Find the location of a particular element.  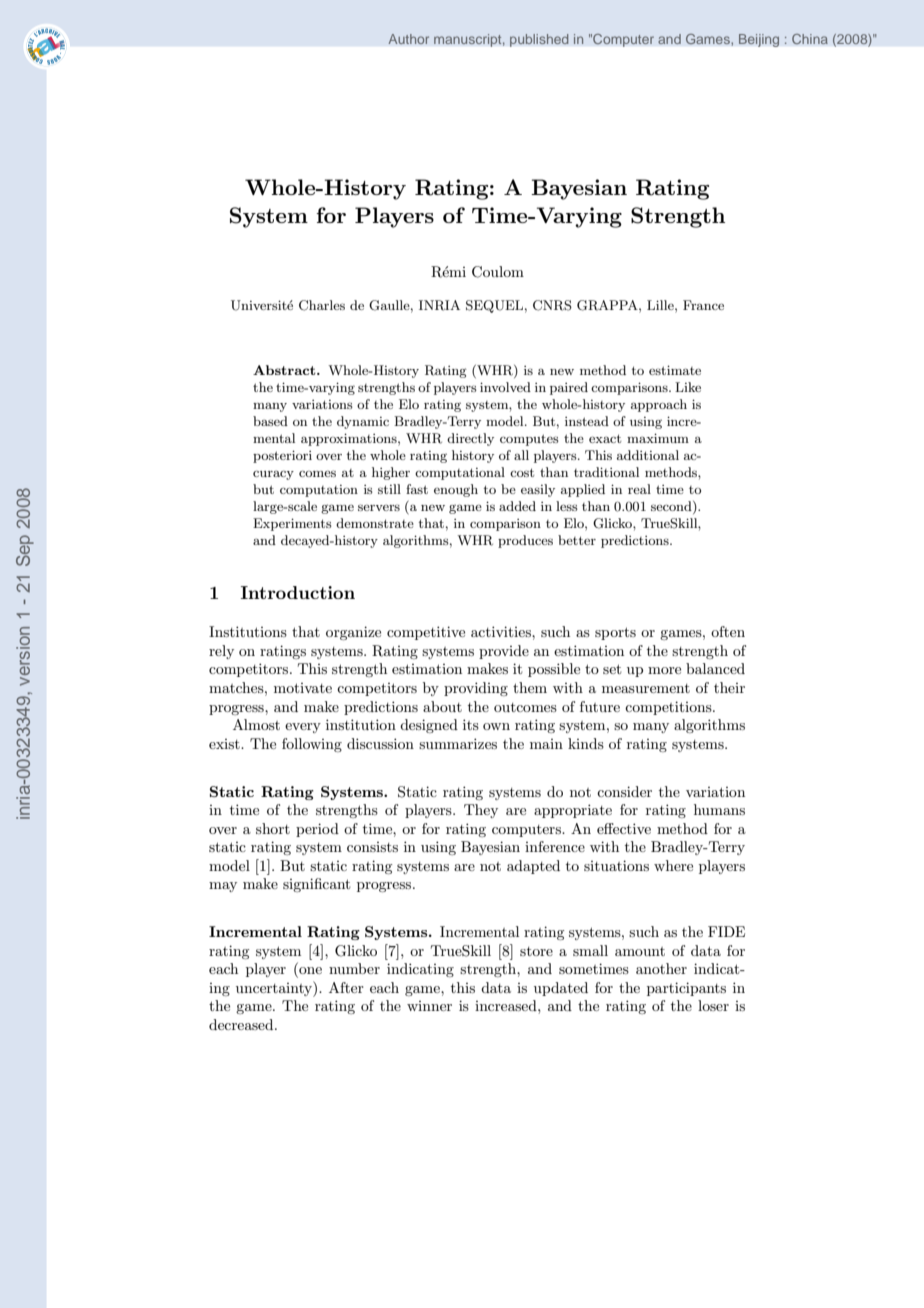

one is located at coordinates (309, 972).
